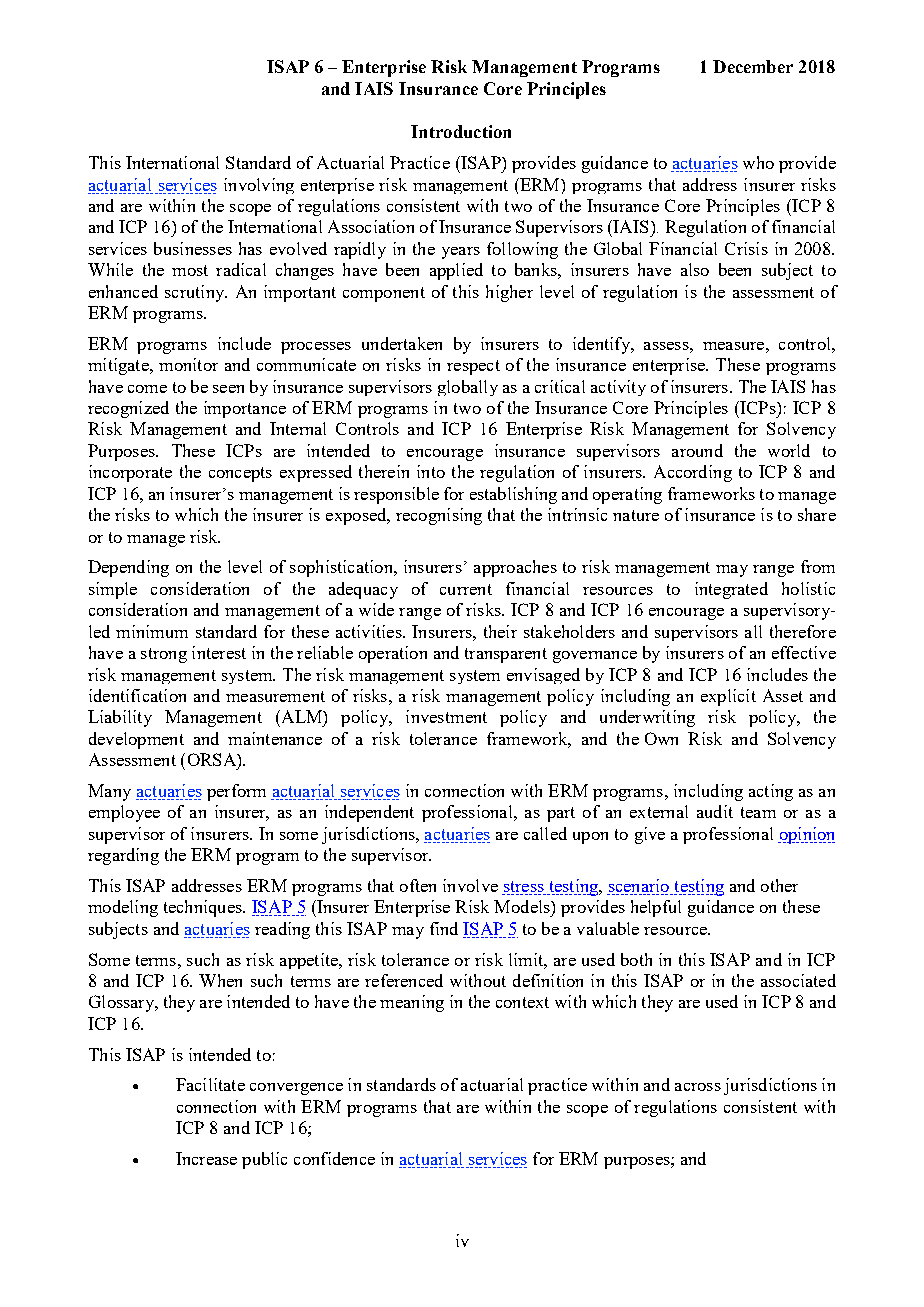 Image resolution: width=924 pixels, height=1307 pixels. What do you see at coordinates (446, 716) in the screenshot?
I see `investment` at bounding box center [446, 716].
